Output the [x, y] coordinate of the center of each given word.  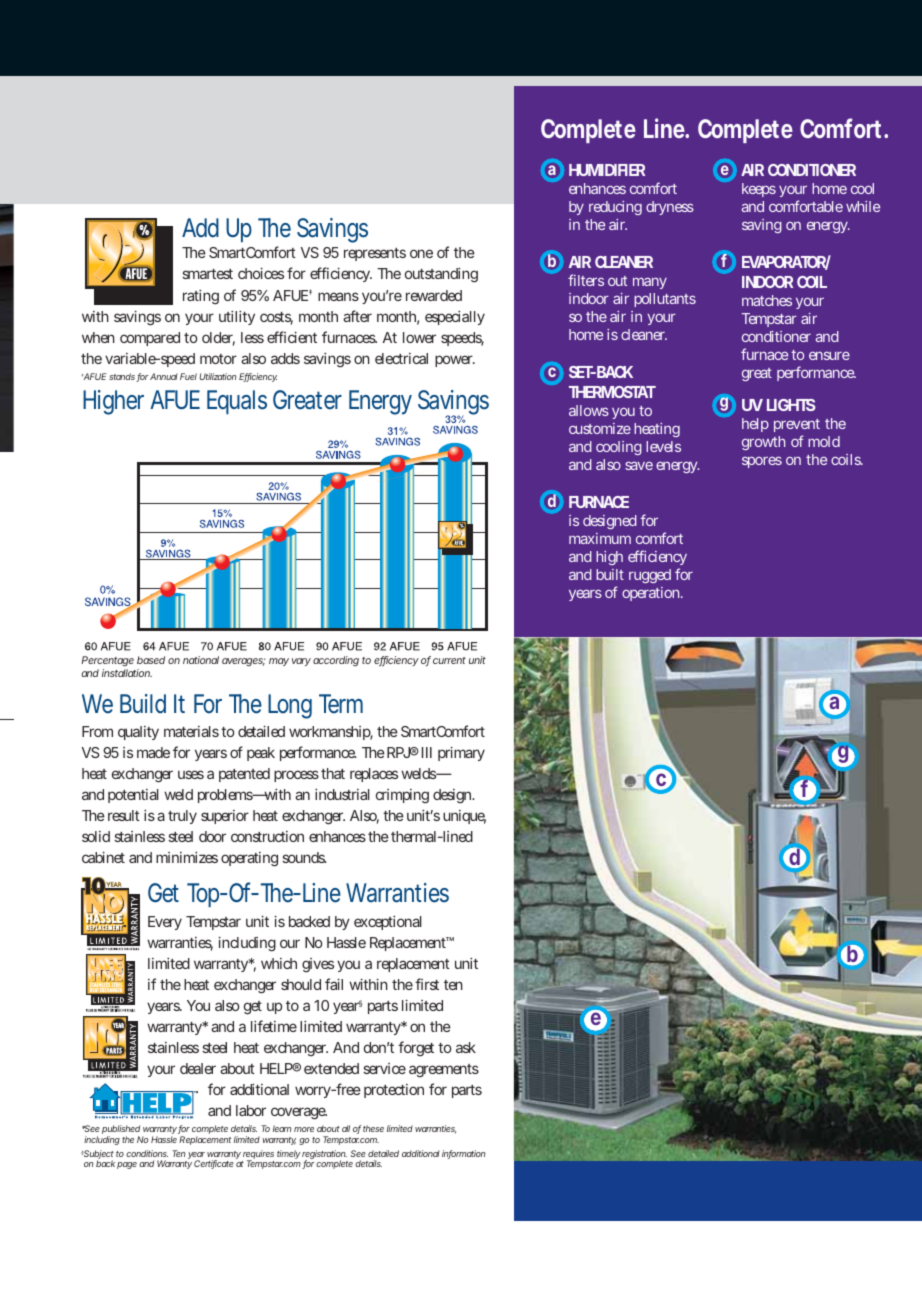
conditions [147, 1153]
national [201, 660]
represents [375, 254]
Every [165, 923]
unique [464, 817]
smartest [207, 274]
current [449, 660]
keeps [759, 190]
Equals [237, 402]
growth [763, 443]
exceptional [388, 922]
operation [652, 594]
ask [466, 1047]
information [464, 1154]
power [455, 361]
